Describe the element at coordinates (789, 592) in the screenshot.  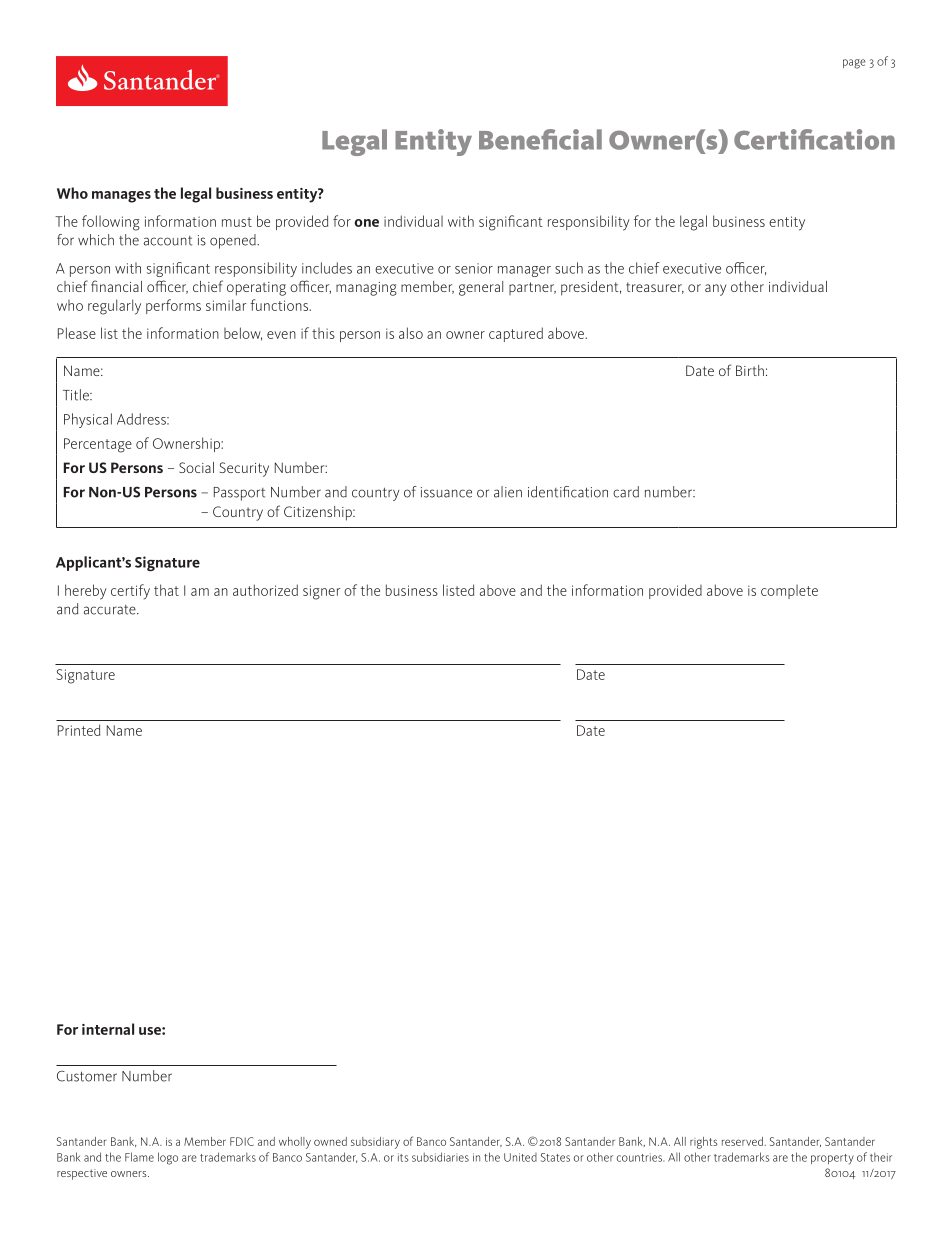
I see `complete` at that location.
